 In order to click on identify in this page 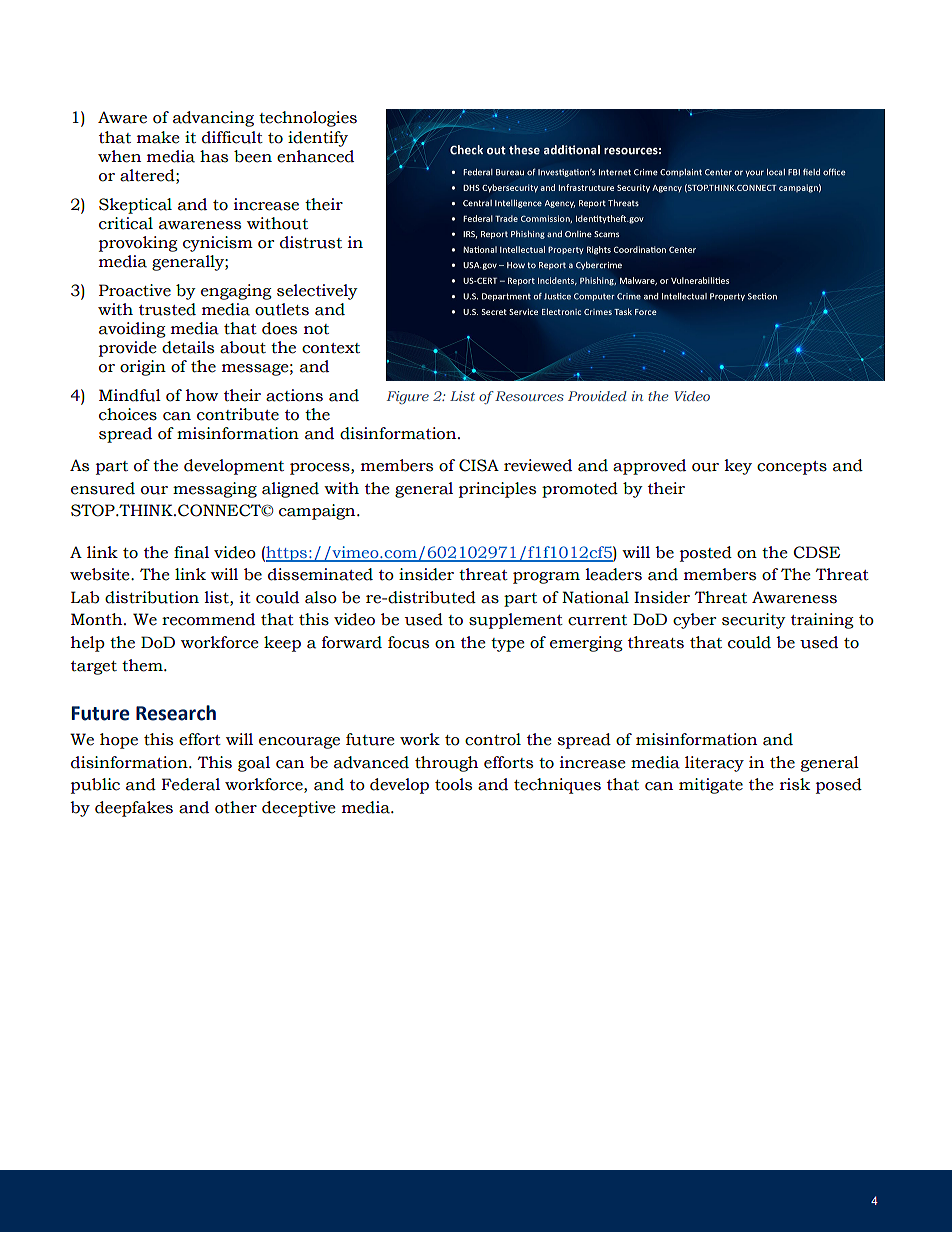, I will do `click(318, 139)`.
